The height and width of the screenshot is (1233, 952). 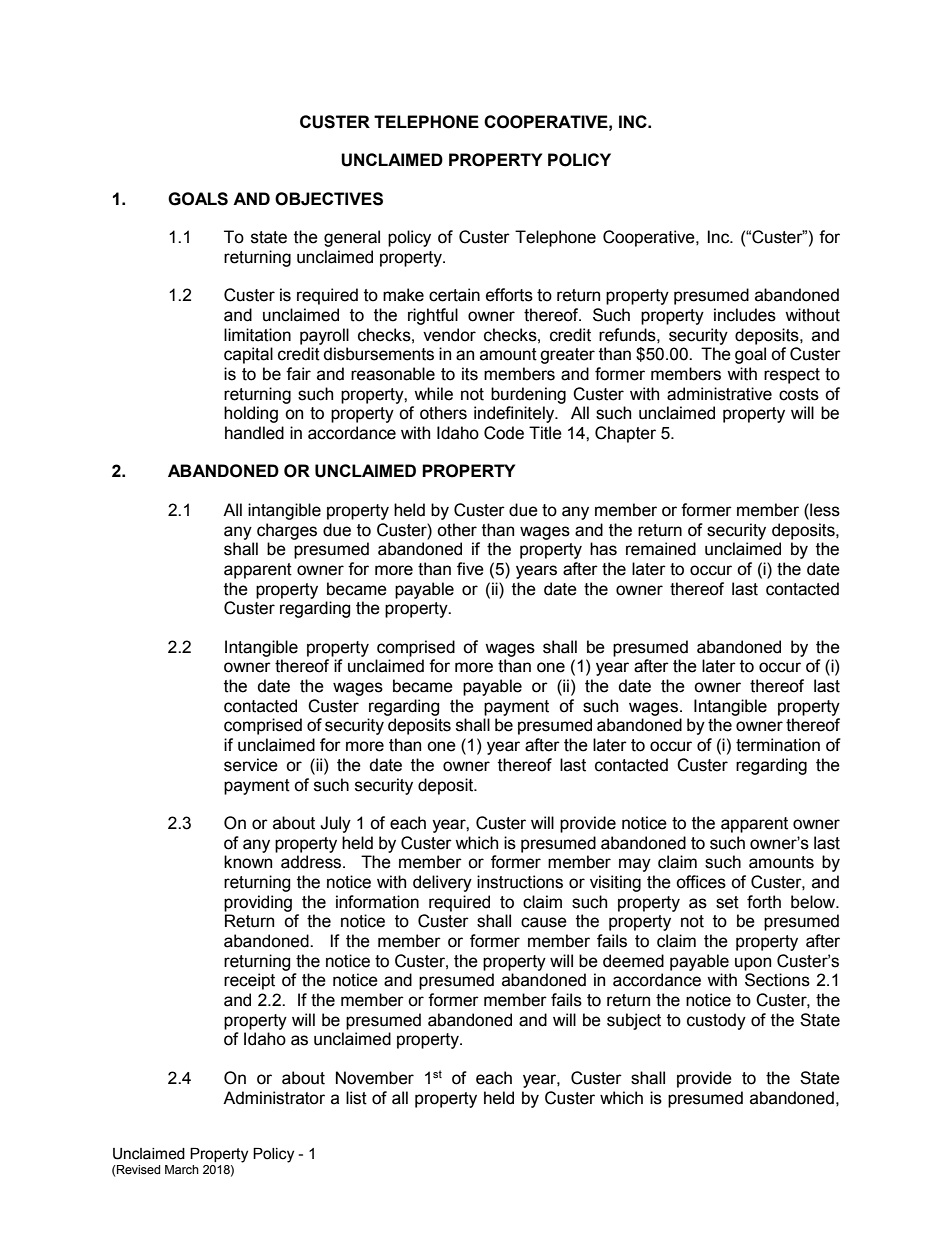 What do you see at coordinates (356, 1098) in the screenshot?
I see `list` at bounding box center [356, 1098].
